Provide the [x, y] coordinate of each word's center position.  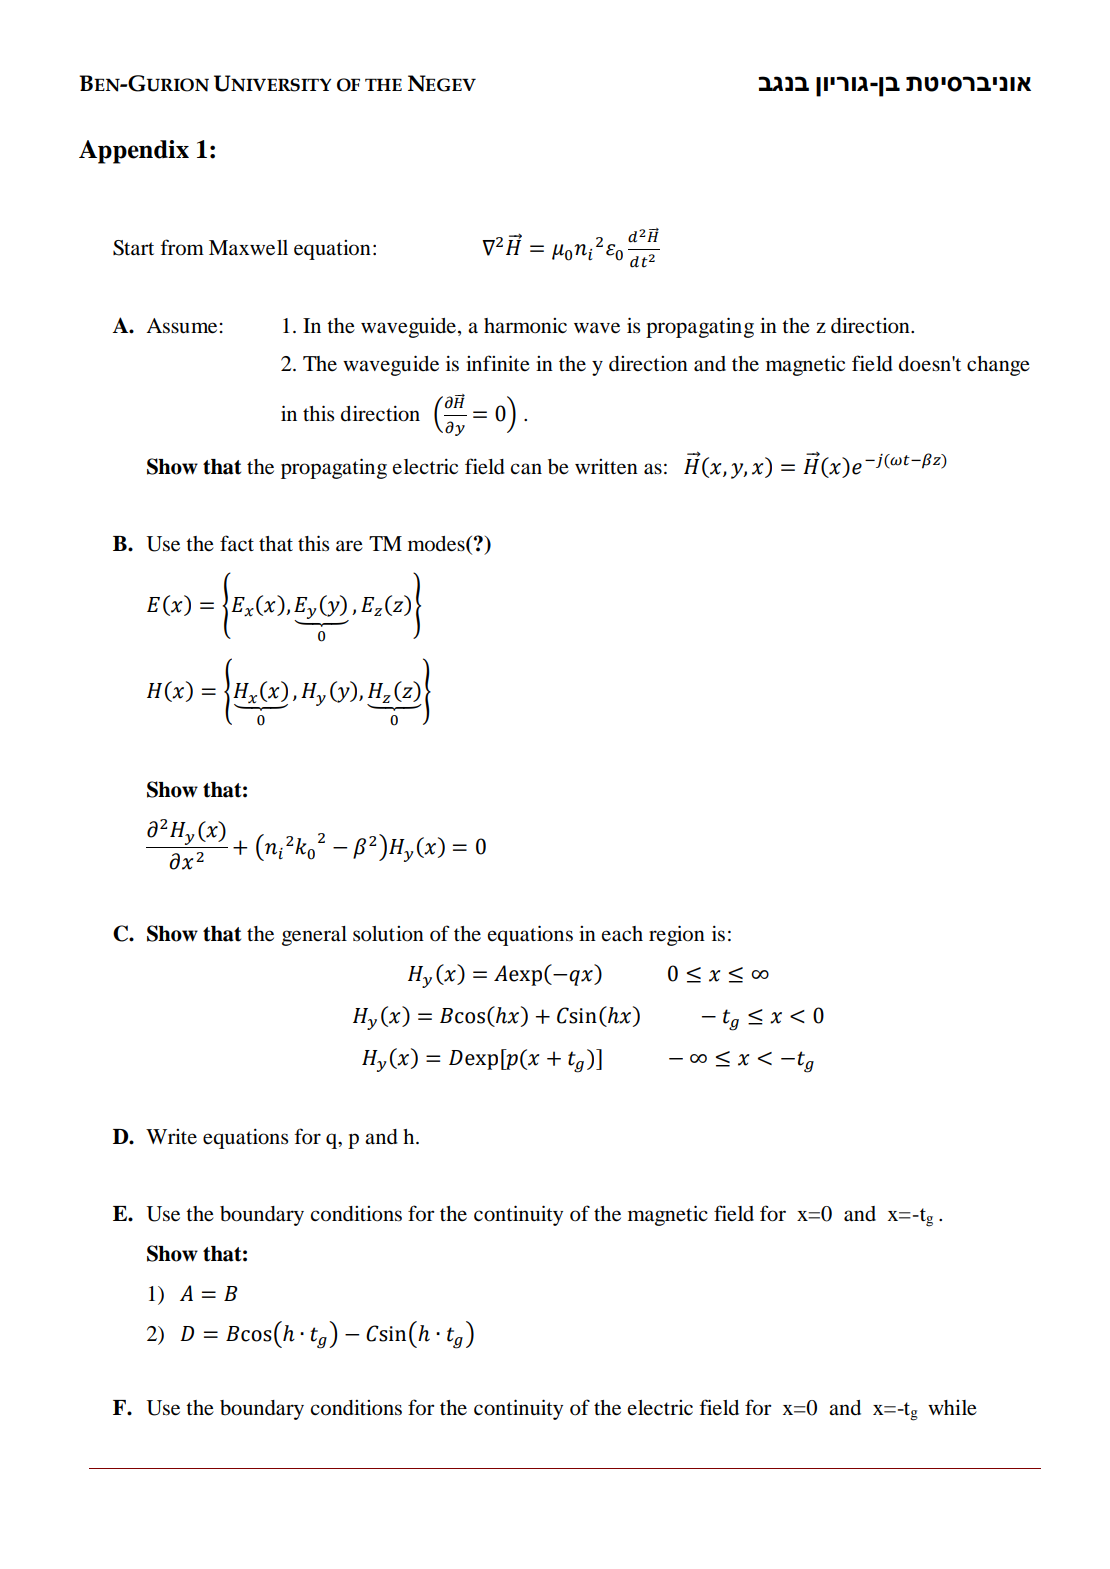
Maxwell [248, 248]
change [998, 366]
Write [171, 1136]
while [952, 1408]
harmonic [525, 326]
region [677, 935]
